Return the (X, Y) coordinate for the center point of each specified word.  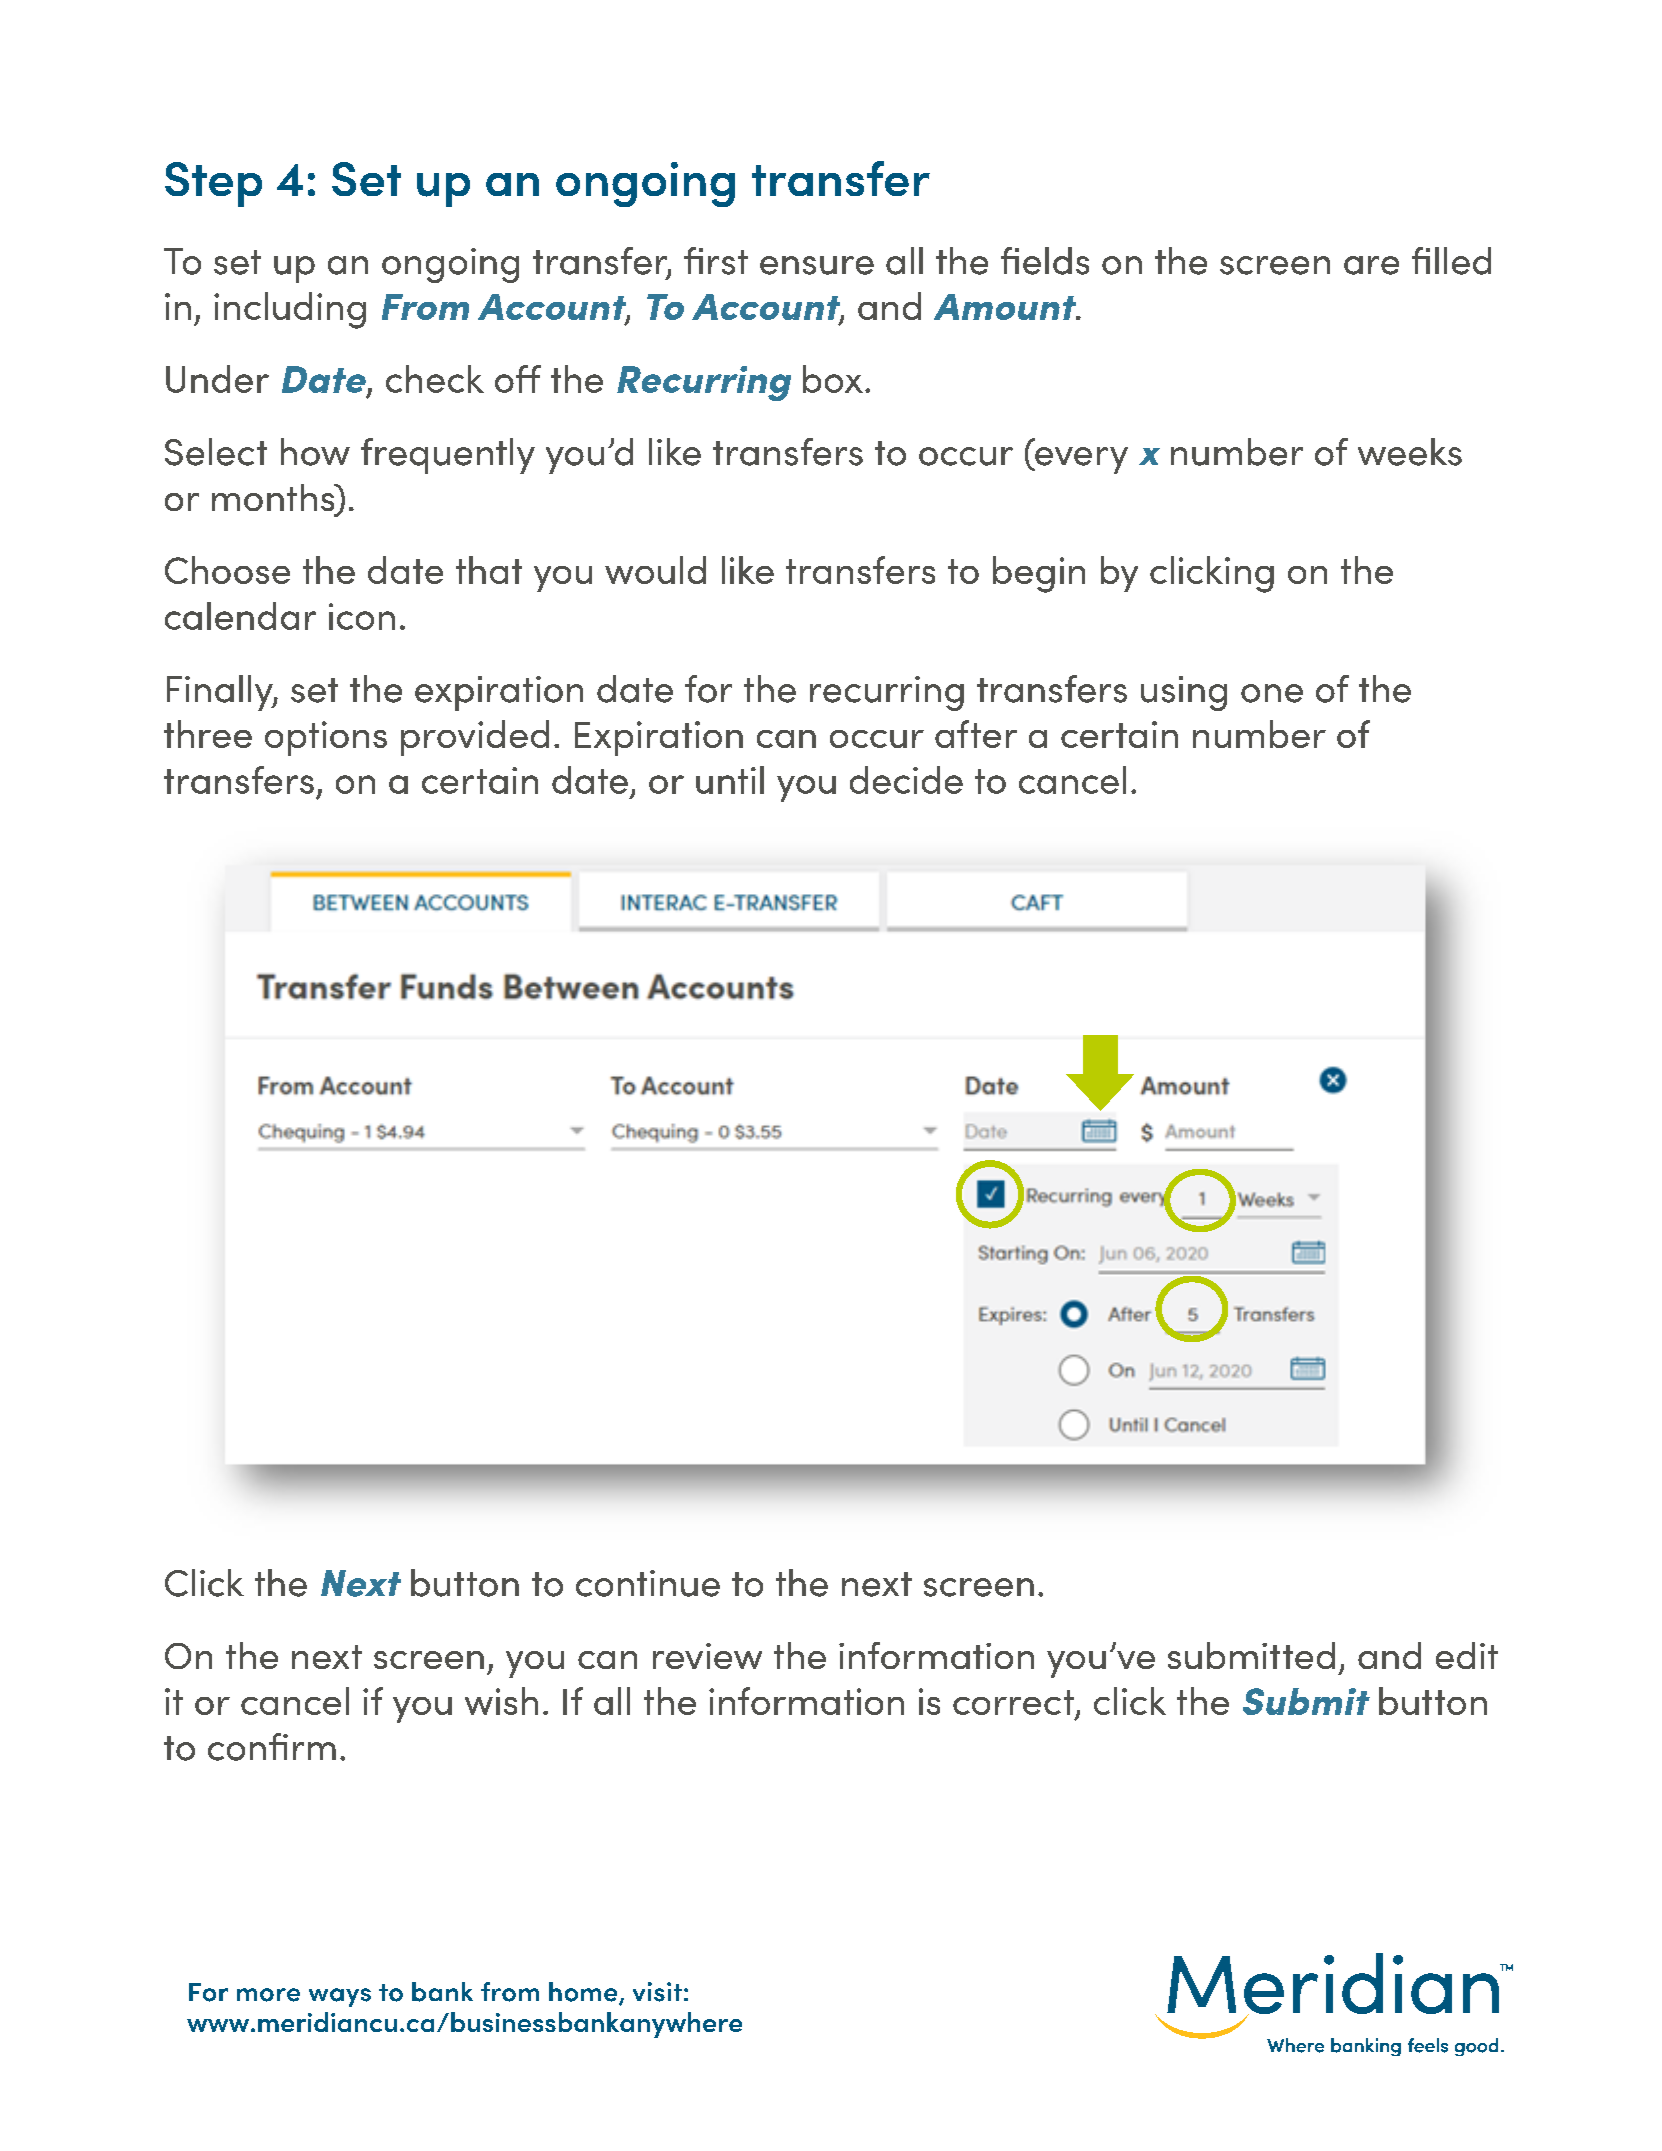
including (290, 310)
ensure (817, 265)
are (1371, 265)
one (1272, 693)
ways (340, 1997)
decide (906, 780)
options (326, 738)
